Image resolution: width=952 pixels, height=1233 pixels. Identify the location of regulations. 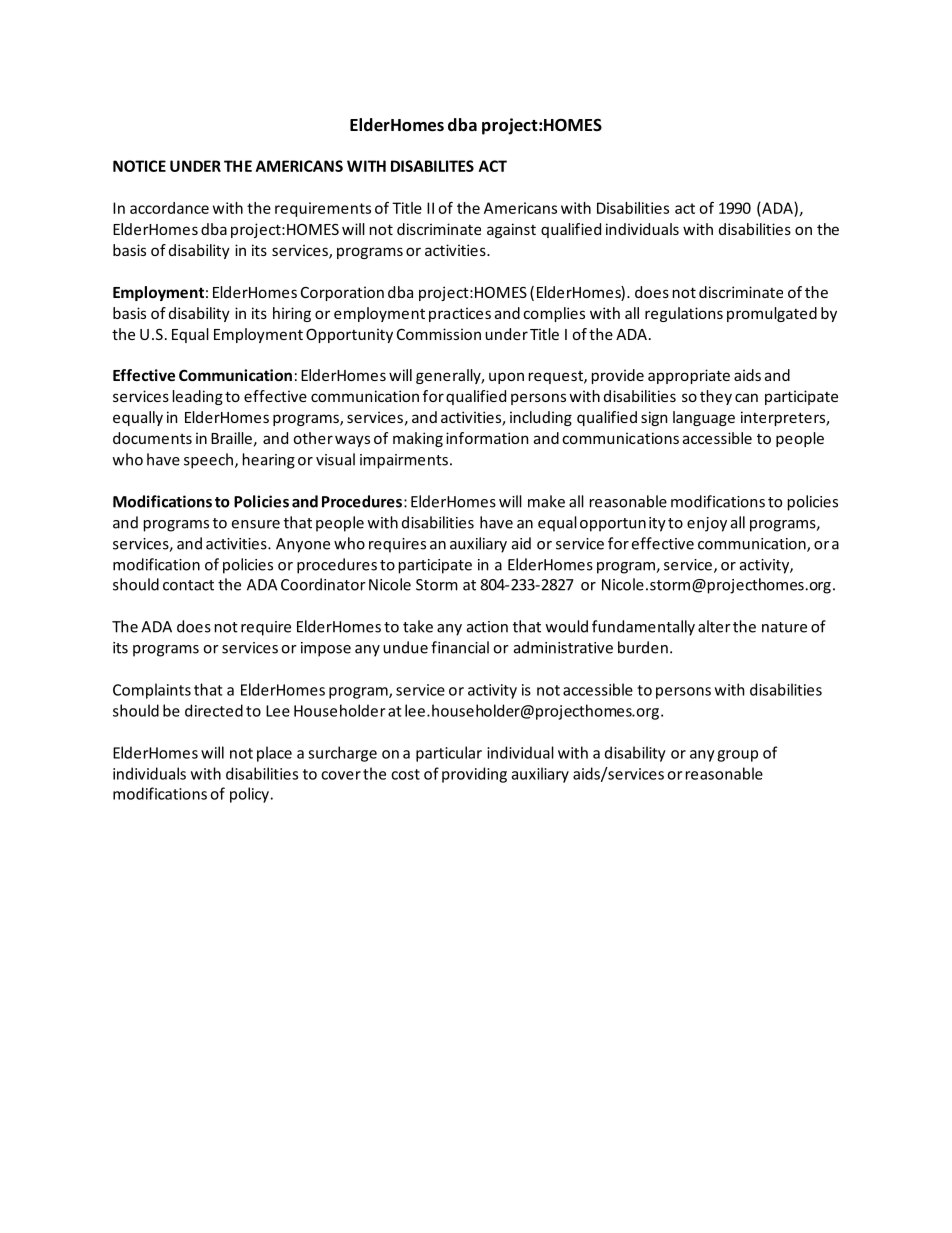
(684, 314).
